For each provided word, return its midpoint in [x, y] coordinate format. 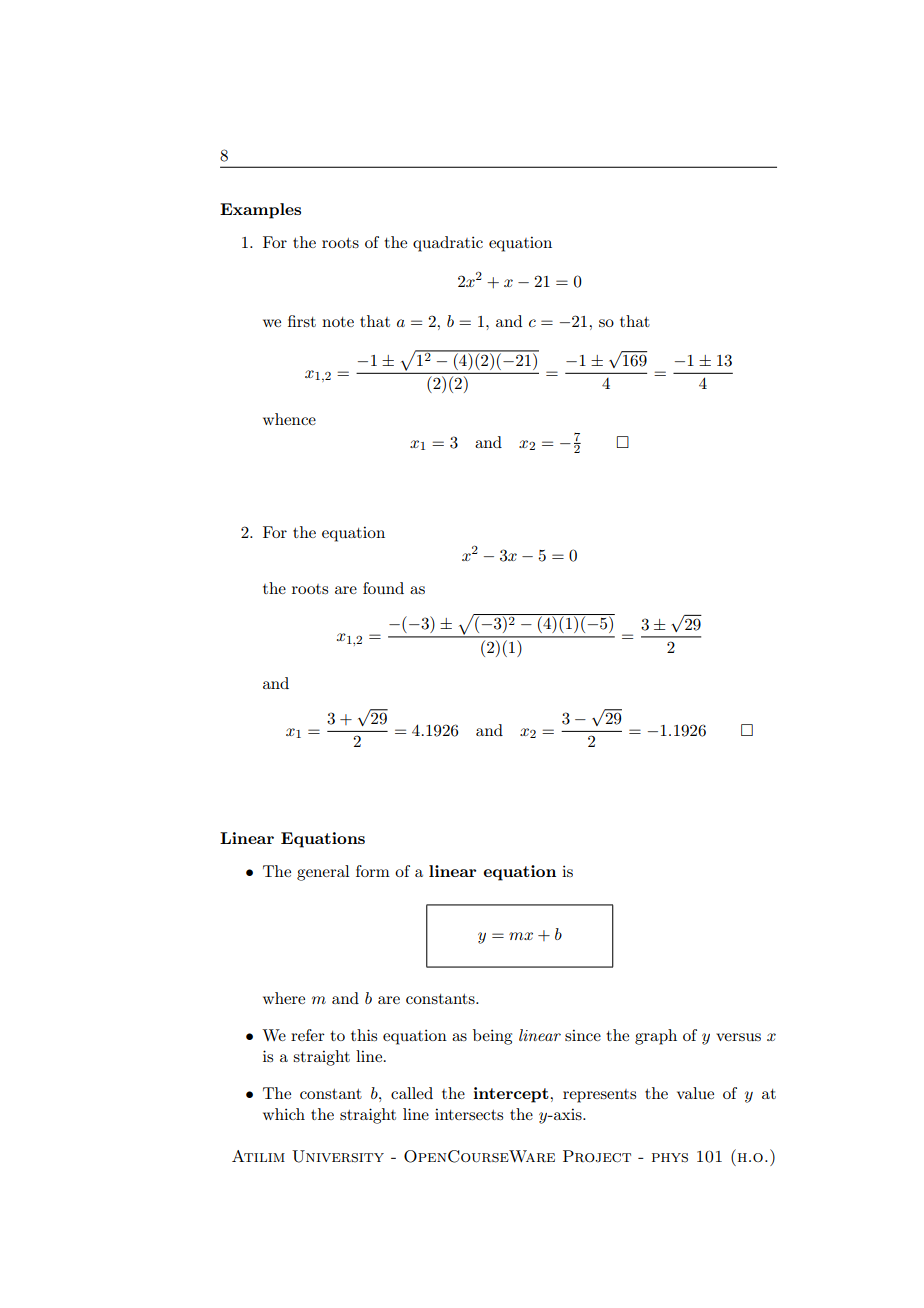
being [492, 1037]
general [323, 873]
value [695, 1093]
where [284, 998]
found [383, 588]
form [373, 871]
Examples [260, 211]
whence [289, 419]
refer [308, 1035]
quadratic [448, 244]
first [302, 321]
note [338, 322]
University [338, 1156]
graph [656, 1037]
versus [738, 1037]
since [583, 1035]
